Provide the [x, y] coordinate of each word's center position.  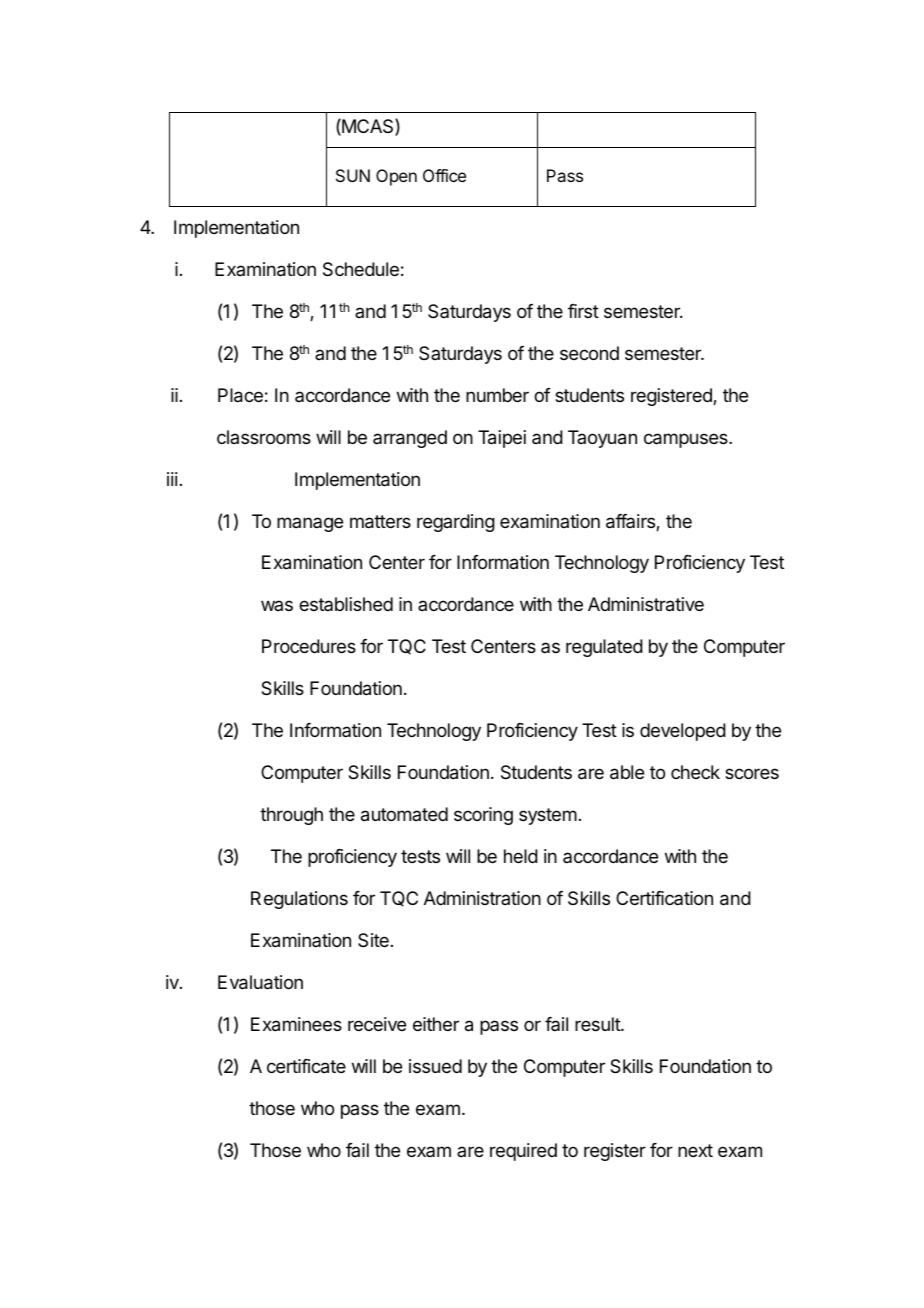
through [291, 816]
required [523, 1152]
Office [444, 175]
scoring [483, 816]
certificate [306, 1066]
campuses [687, 440]
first [583, 311]
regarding [456, 523]
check [695, 772]
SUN [353, 175]
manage [310, 524]
